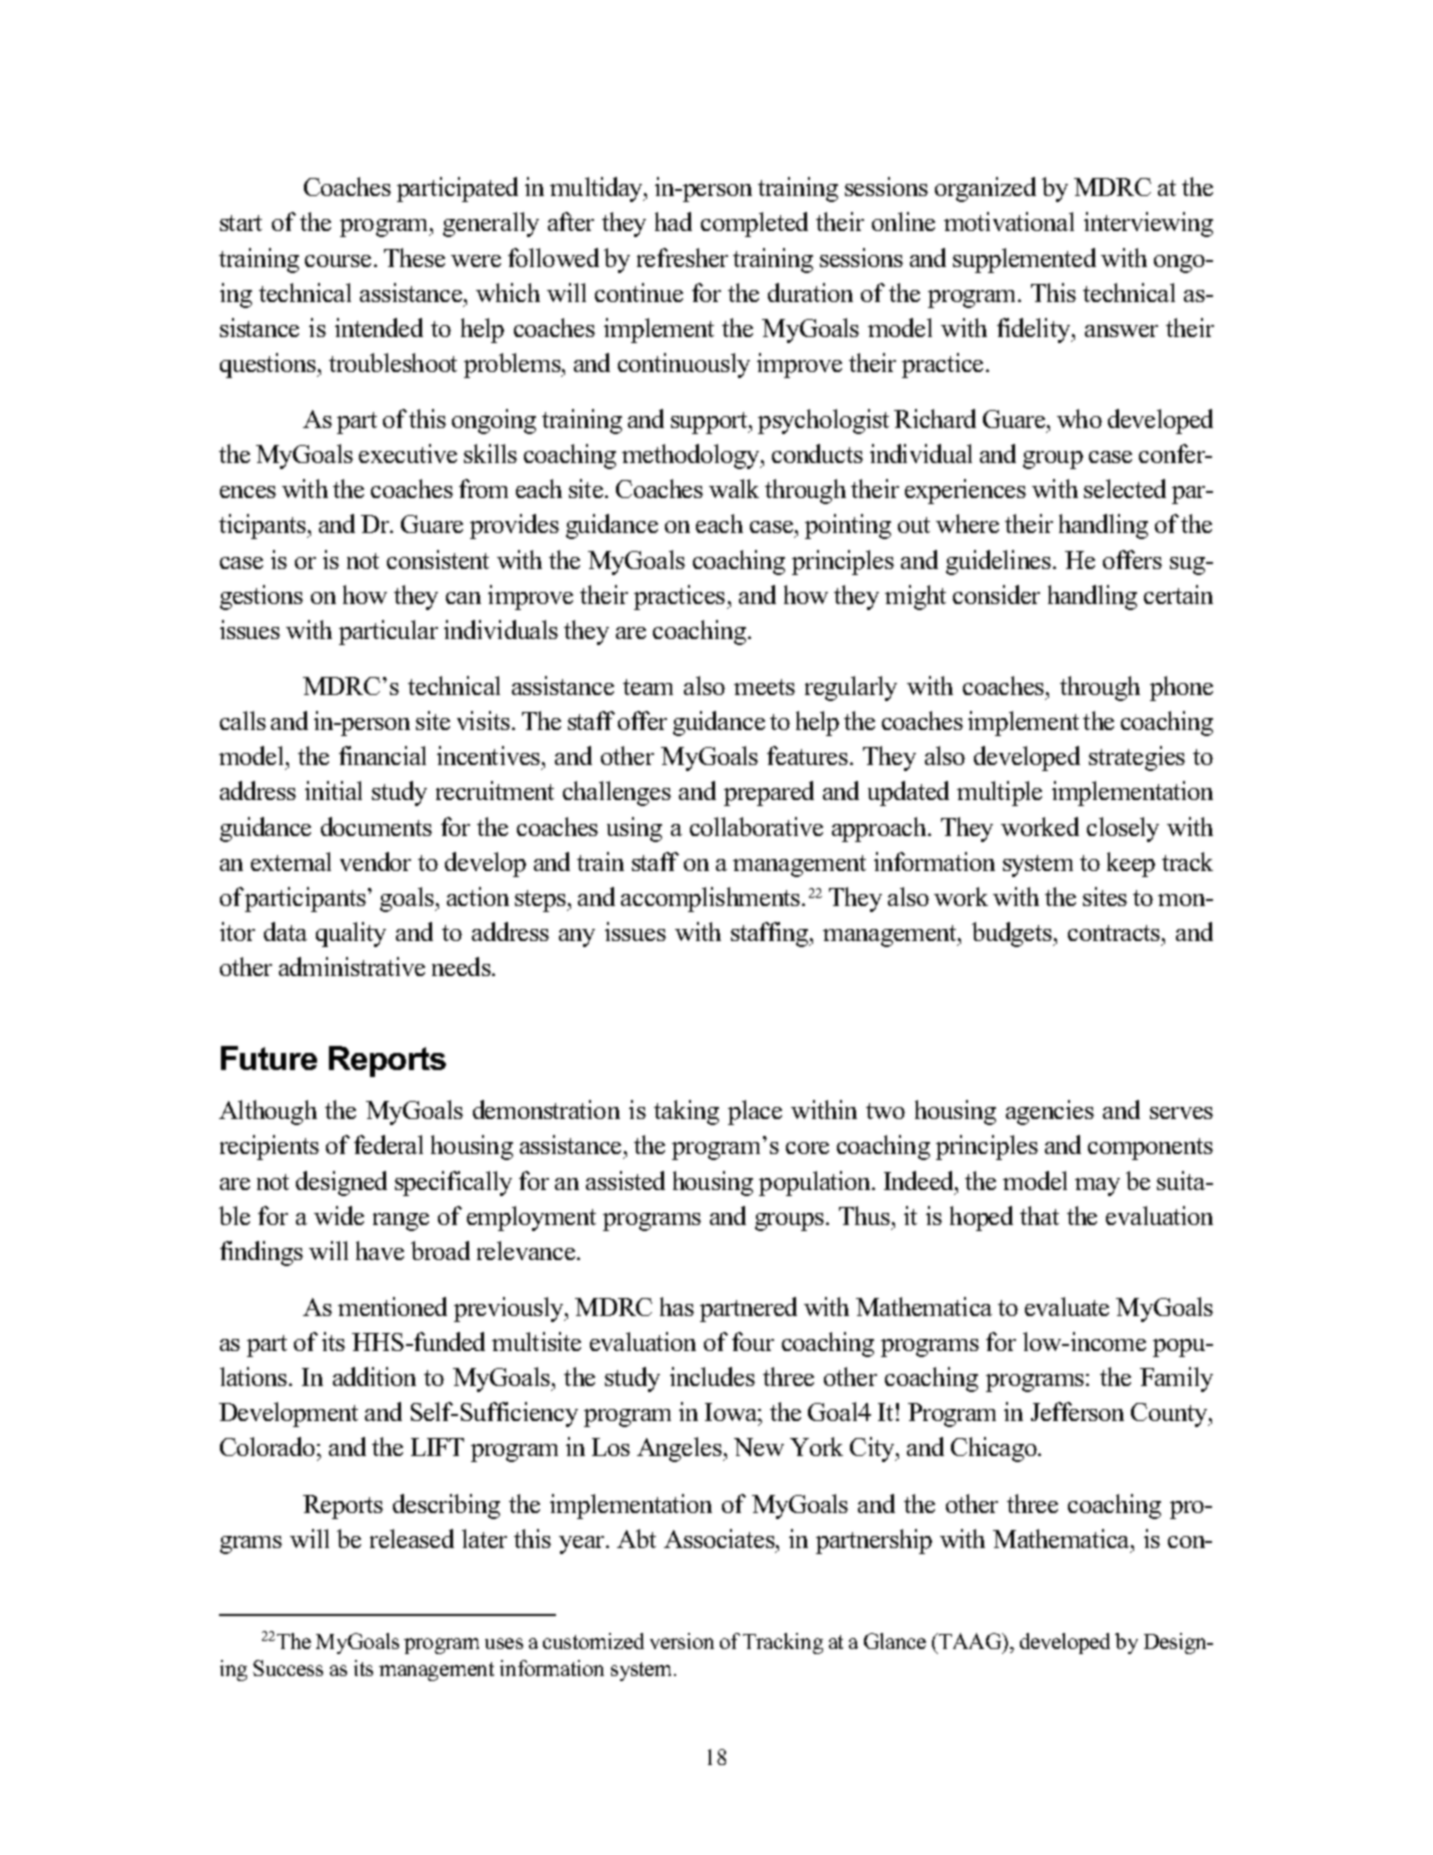 The image size is (1433, 1855). What do you see at coordinates (1024, 260) in the document?
I see `supplemented` at bounding box center [1024, 260].
